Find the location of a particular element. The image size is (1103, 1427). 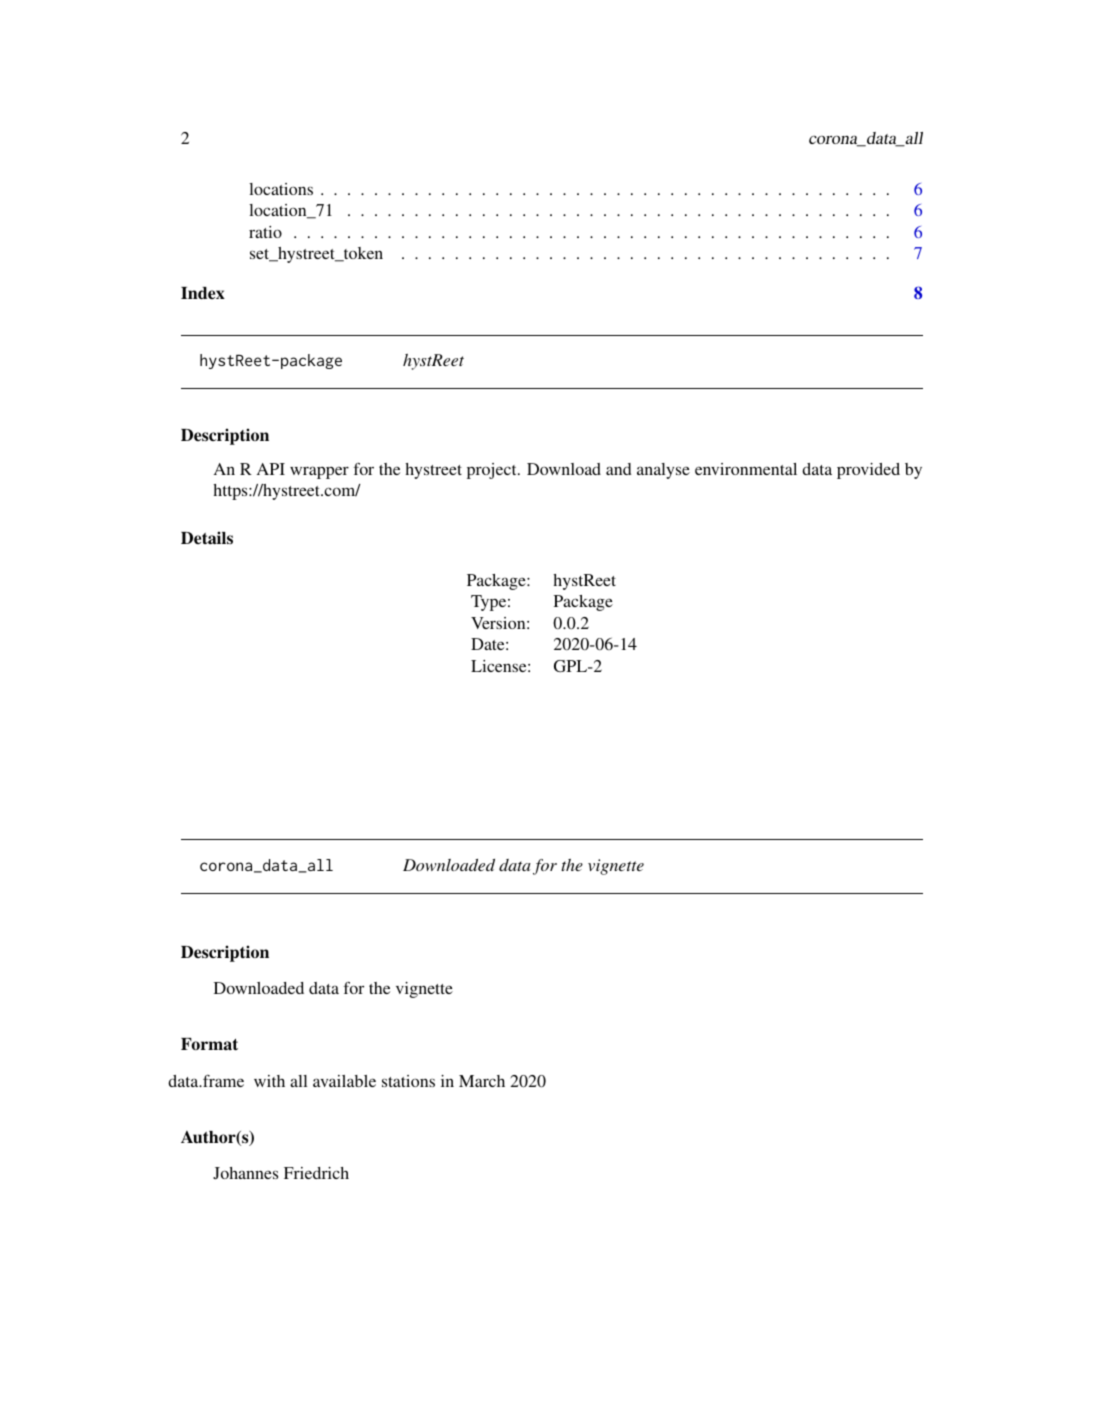

stations is located at coordinates (408, 1081).
